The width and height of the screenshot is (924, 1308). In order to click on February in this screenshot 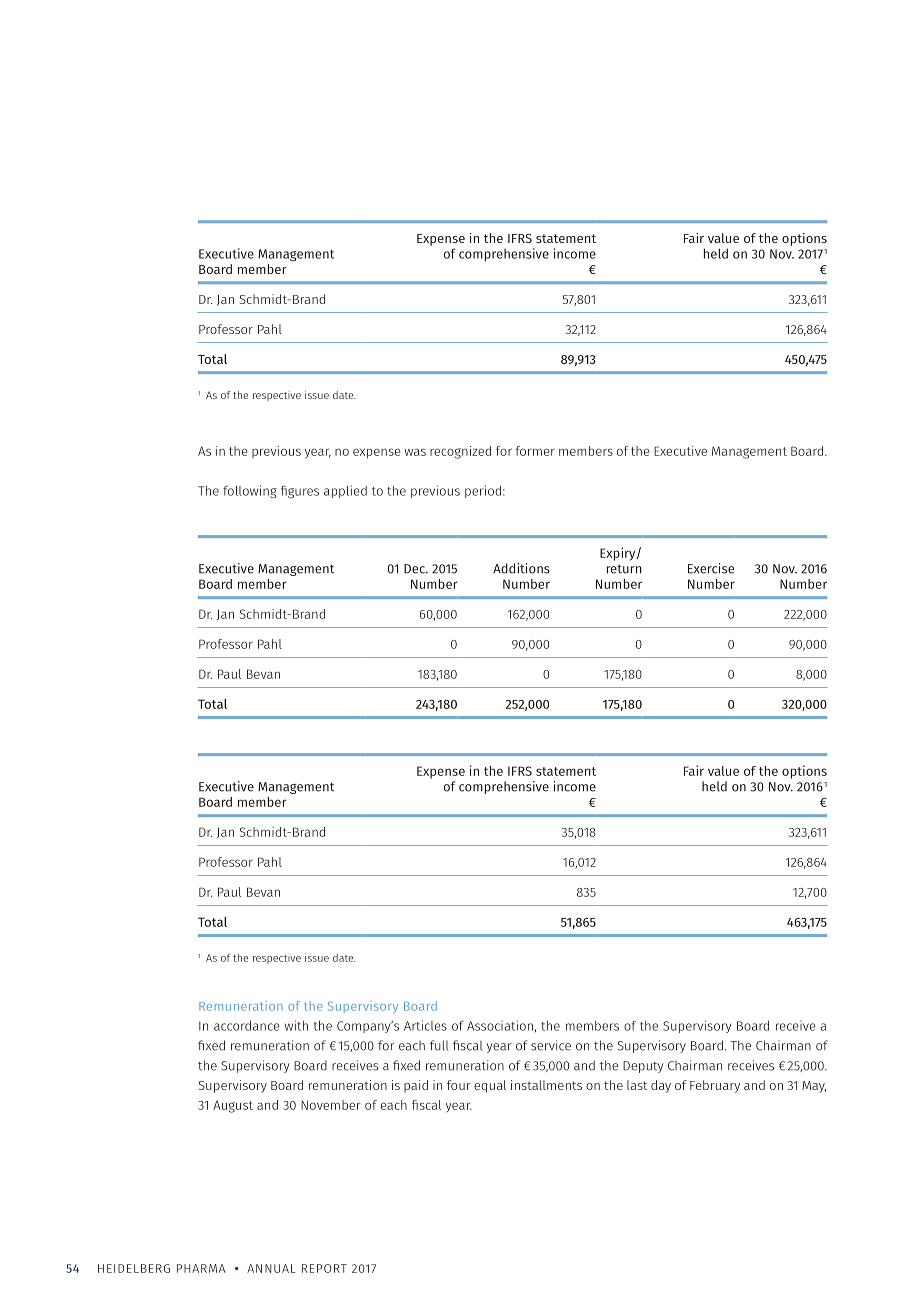, I will do `click(715, 1086)`.
